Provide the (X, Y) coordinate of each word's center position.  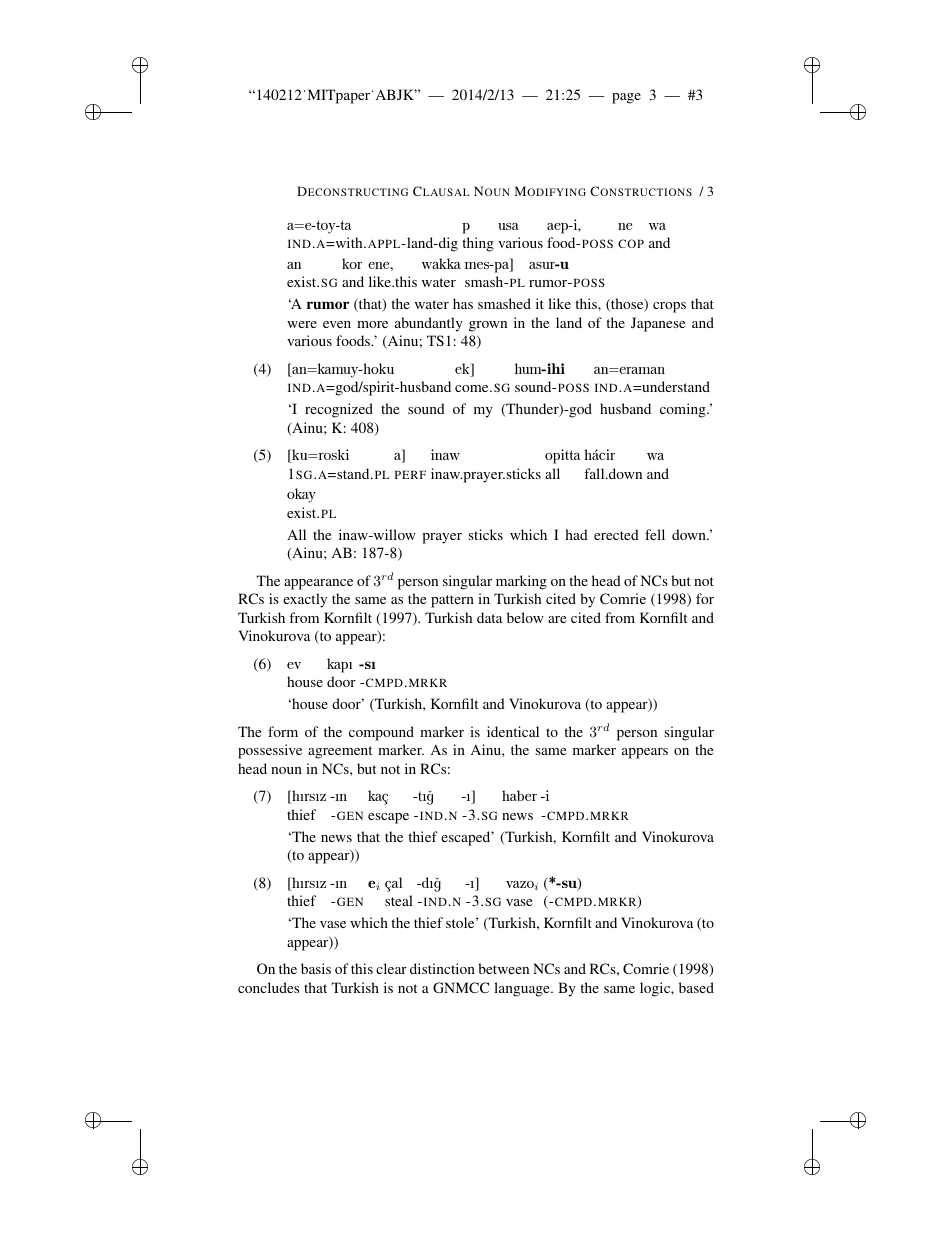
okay (301, 495)
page (626, 98)
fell (655, 534)
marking (521, 582)
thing (478, 244)
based (696, 987)
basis (316, 968)
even (337, 324)
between (503, 968)
